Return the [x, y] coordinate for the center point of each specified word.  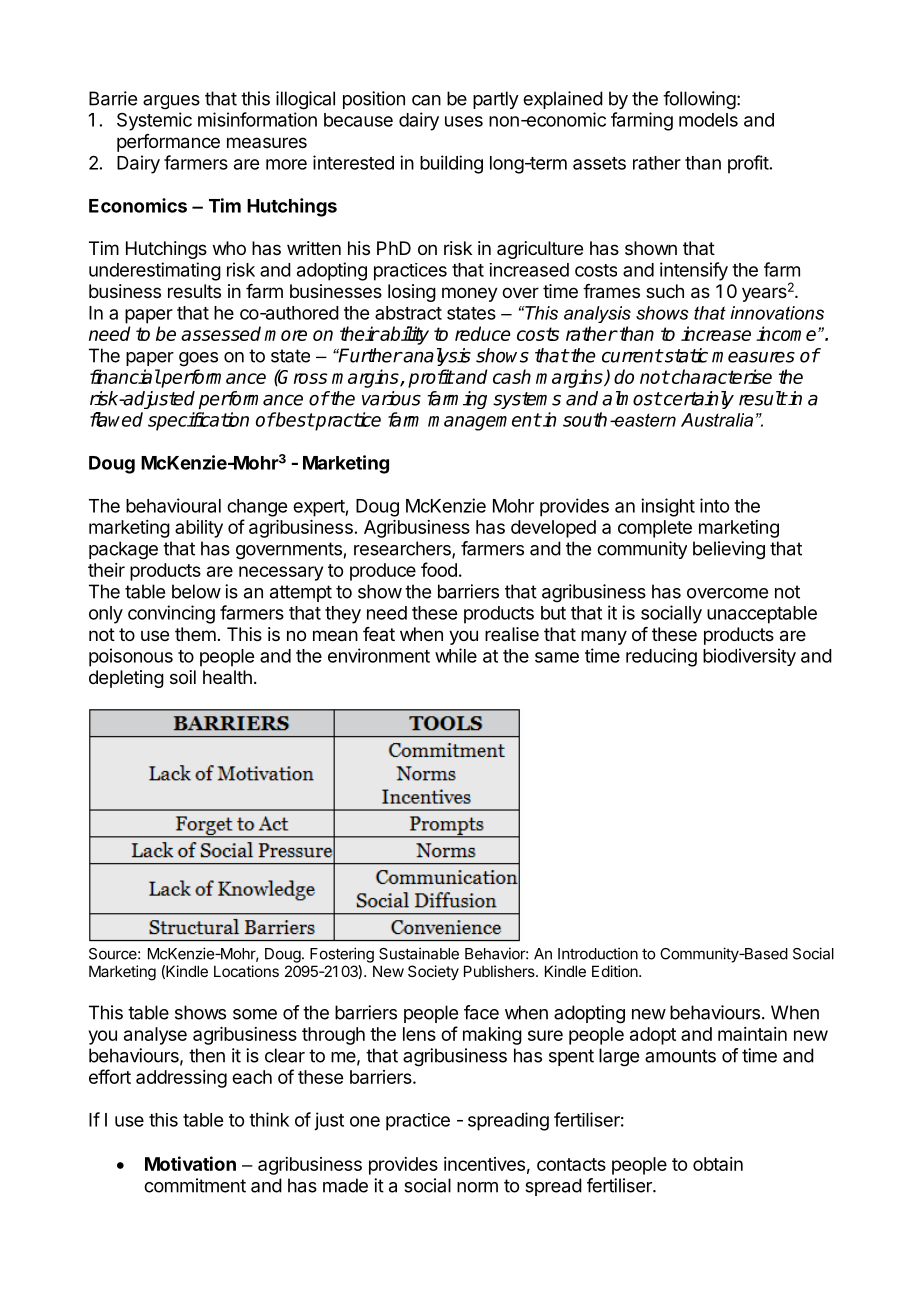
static [685, 355]
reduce [483, 333]
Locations [246, 971]
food [439, 569]
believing [729, 550]
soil [183, 677]
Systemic [154, 121]
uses [464, 121]
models [708, 120]
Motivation [190, 1163]
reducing [661, 657]
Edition [616, 971]
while [456, 655]
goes [198, 359]
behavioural [173, 505]
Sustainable [419, 953]
